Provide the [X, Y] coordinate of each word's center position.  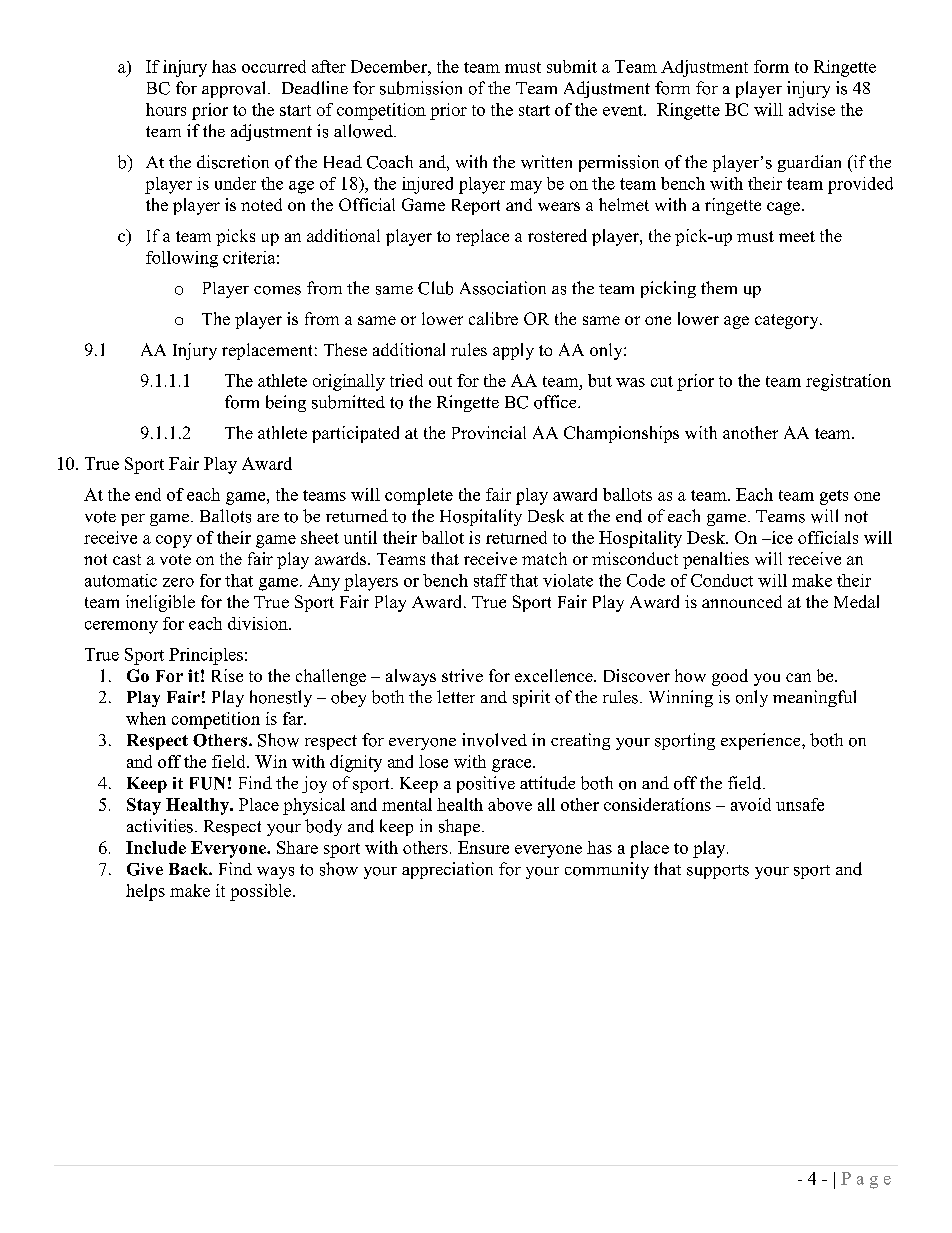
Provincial [489, 432]
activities [160, 826]
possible [260, 892]
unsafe [800, 804]
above [510, 804]
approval [235, 89]
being [286, 403]
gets [834, 497]
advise [812, 109]
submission [421, 88]
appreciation [447, 870]
